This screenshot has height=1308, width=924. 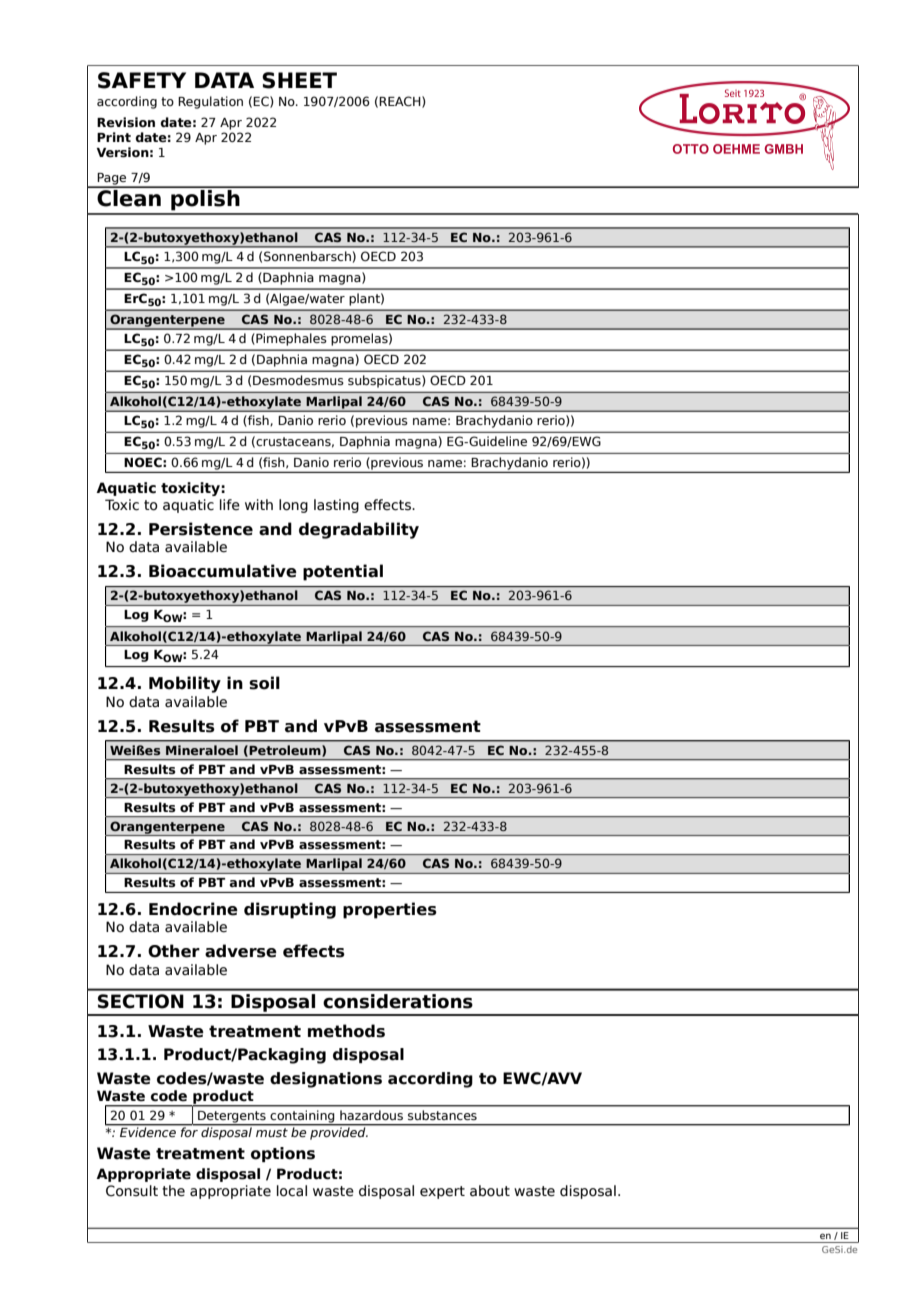 What do you see at coordinates (264, 683) in the screenshot?
I see `soil` at bounding box center [264, 683].
